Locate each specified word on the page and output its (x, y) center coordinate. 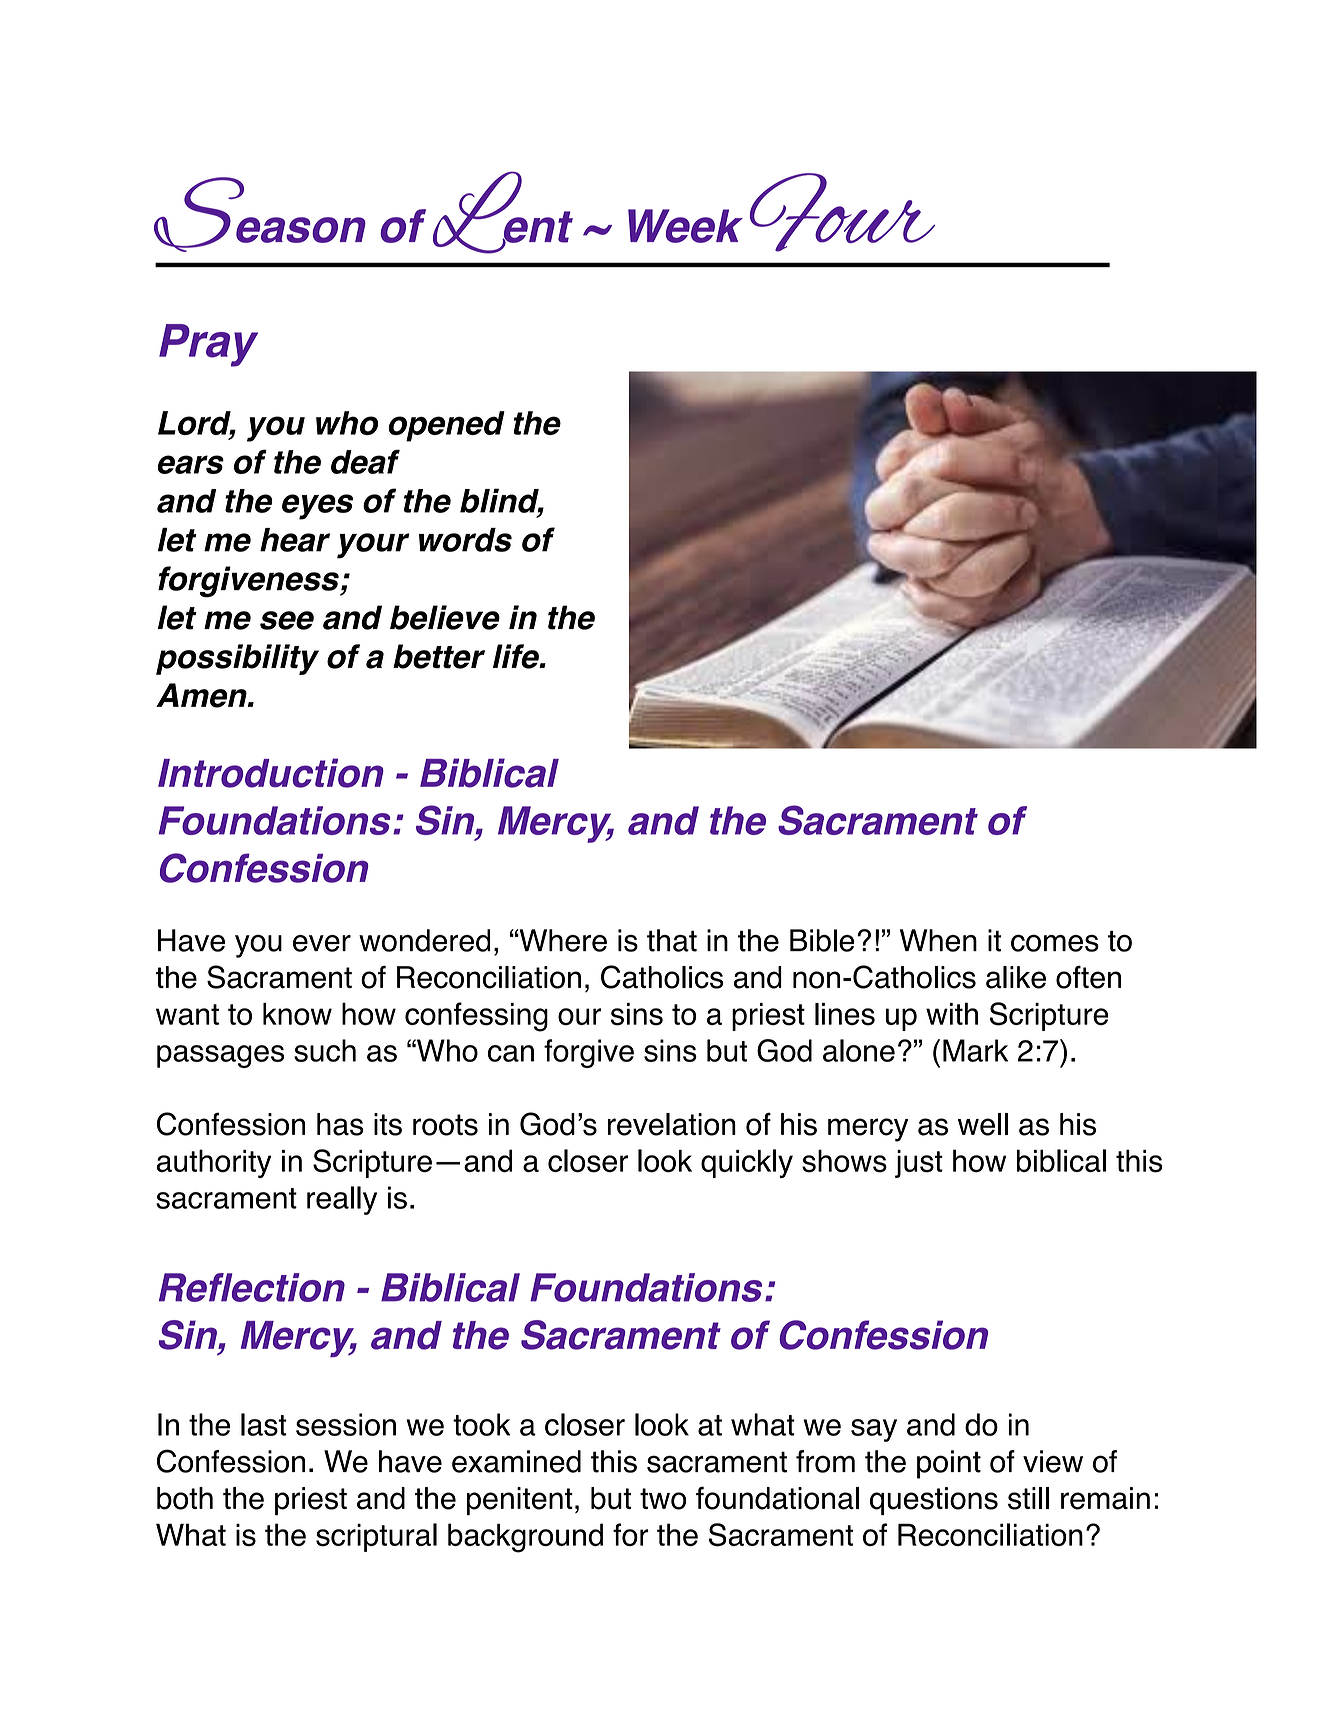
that (672, 940)
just (919, 1164)
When (938, 940)
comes (1055, 943)
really (342, 1200)
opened (446, 426)
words (465, 540)
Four (842, 212)
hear (295, 540)
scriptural (376, 1537)
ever (322, 943)
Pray (208, 345)
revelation (672, 1124)
